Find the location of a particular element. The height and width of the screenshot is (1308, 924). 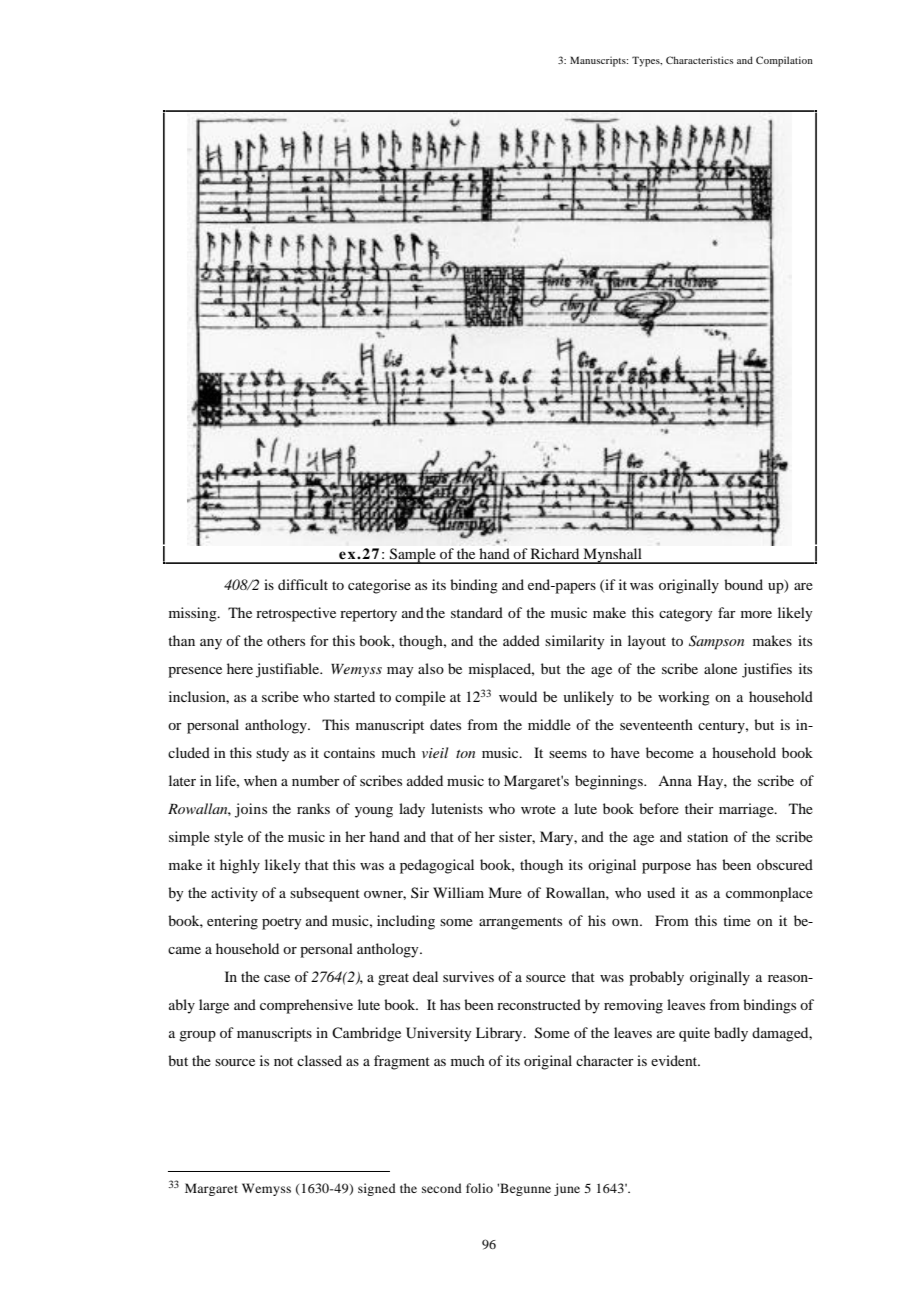

others is located at coordinates (286, 640).
